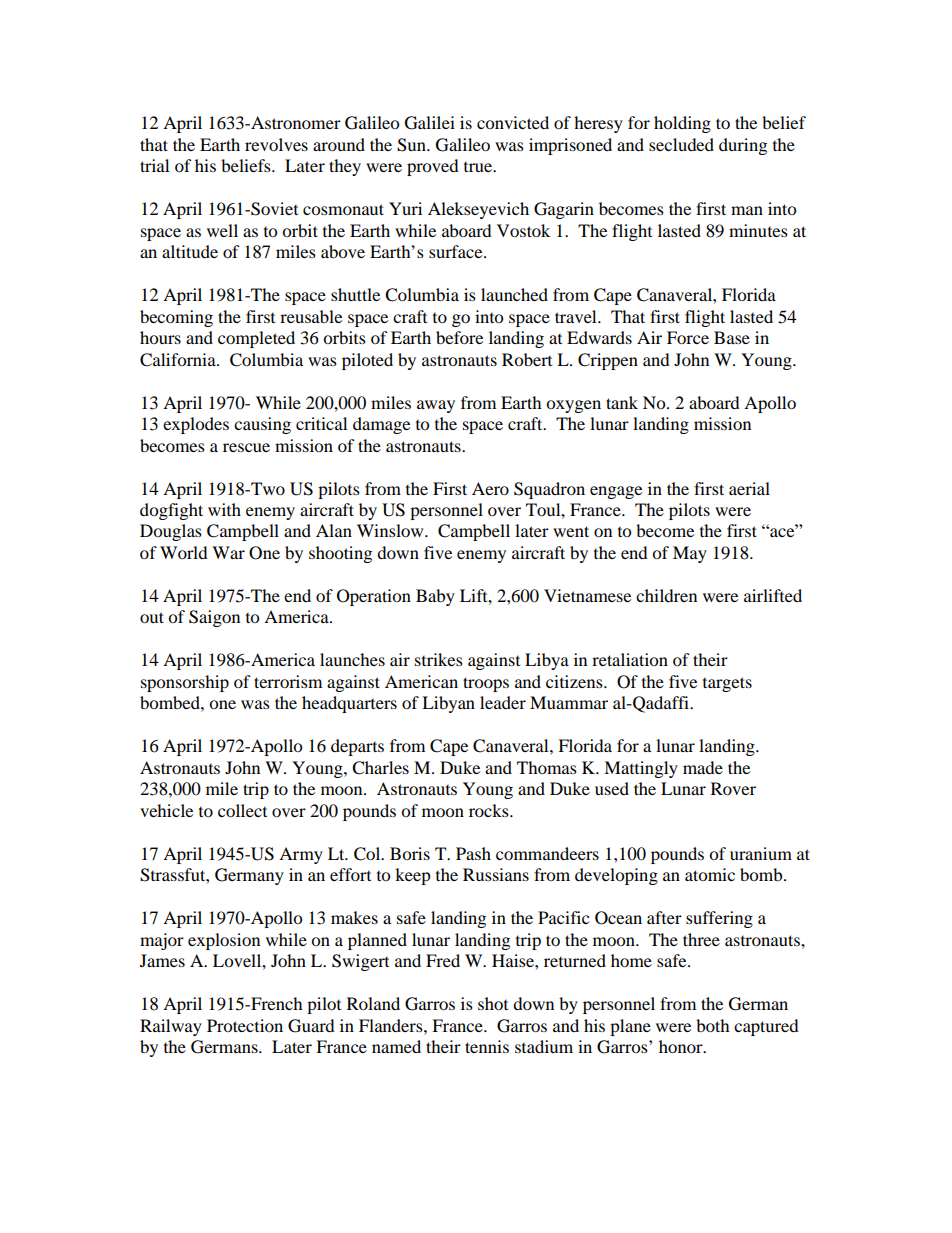 The height and width of the screenshot is (1233, 952). What do you see at coordinates (242, 810) in the screenshot?
I see `collect` at bounding box center [242, 810].
